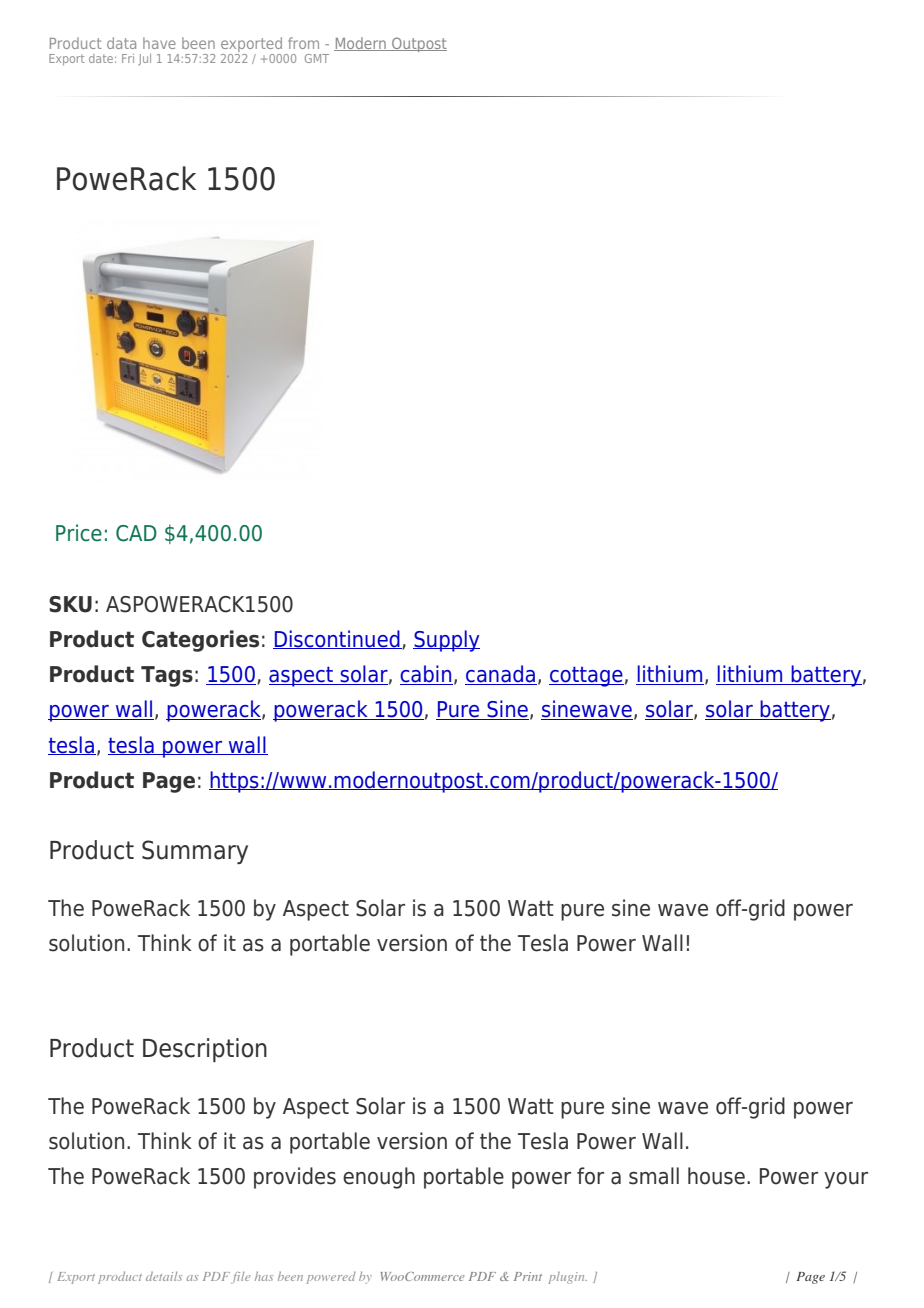 This screenshot has height=1308, width=924. Describe the element at coordinates (164, 1276) in the screenshot. I see `details` at that location.
